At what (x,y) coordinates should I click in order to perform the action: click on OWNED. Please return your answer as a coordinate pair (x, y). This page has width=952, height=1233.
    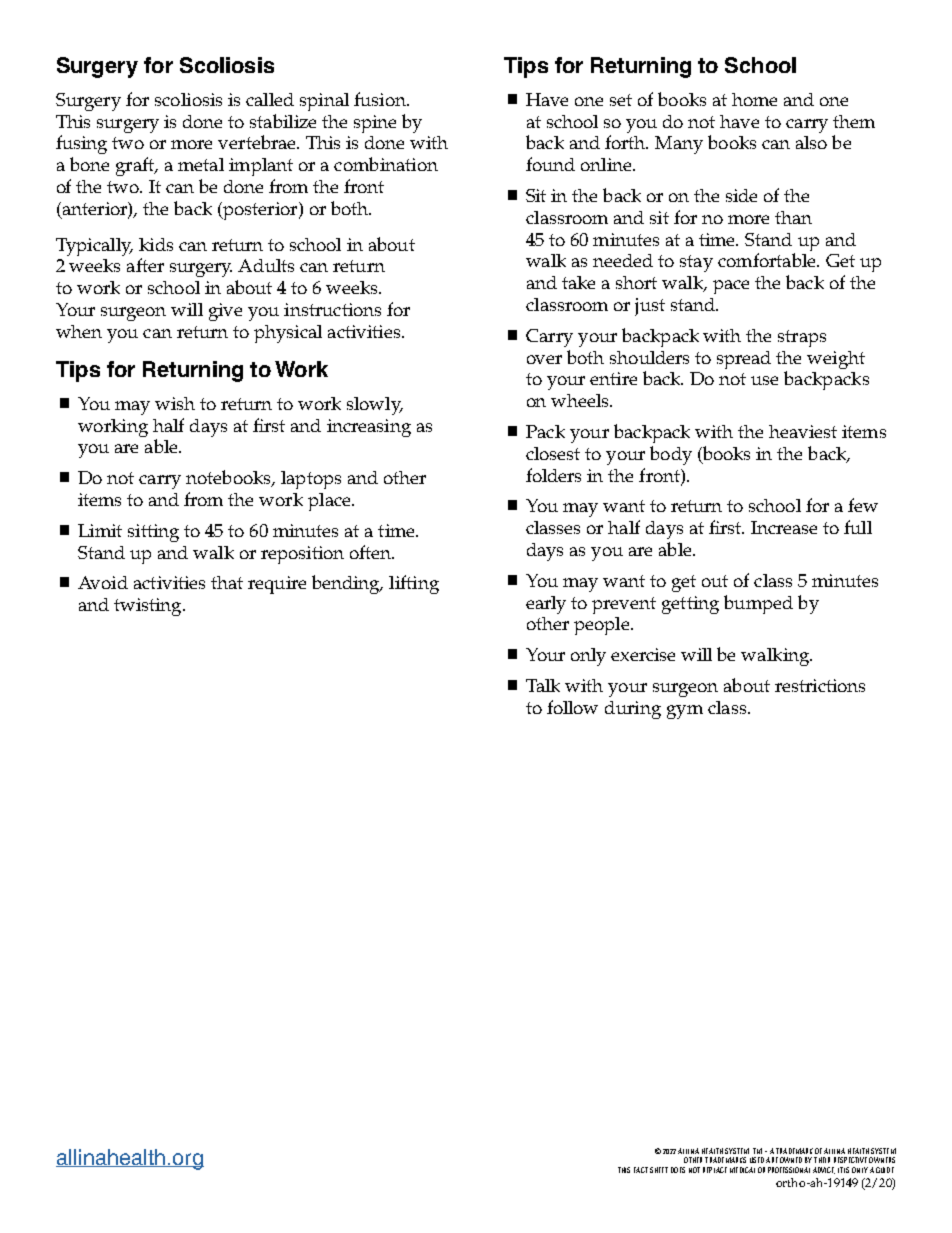
    Looking at the image, I should click on (791, 1160).
